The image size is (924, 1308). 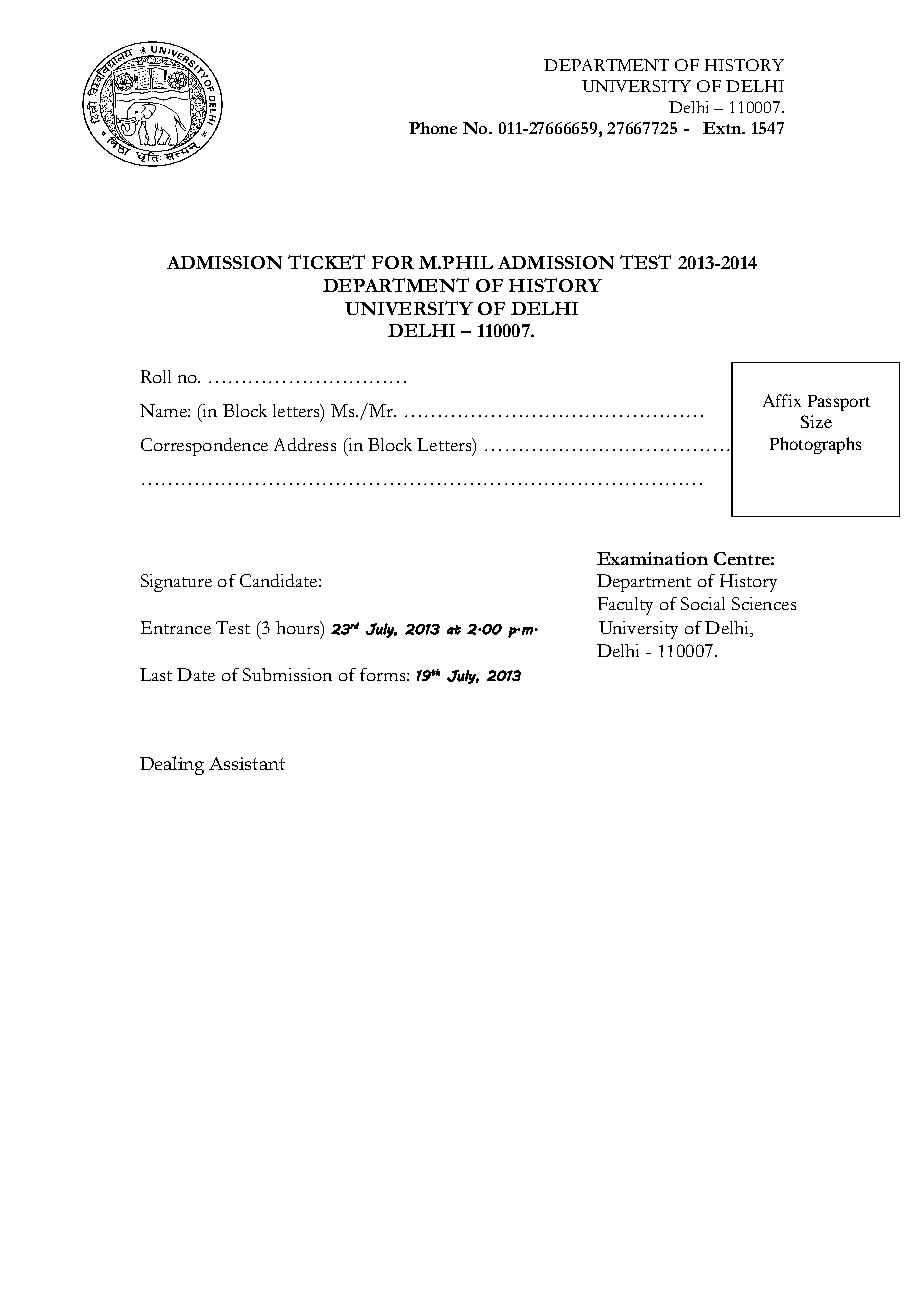 What do you see at coordinates (305, 444) in the document?
I see `Address` at bounding box center [305, 444].
